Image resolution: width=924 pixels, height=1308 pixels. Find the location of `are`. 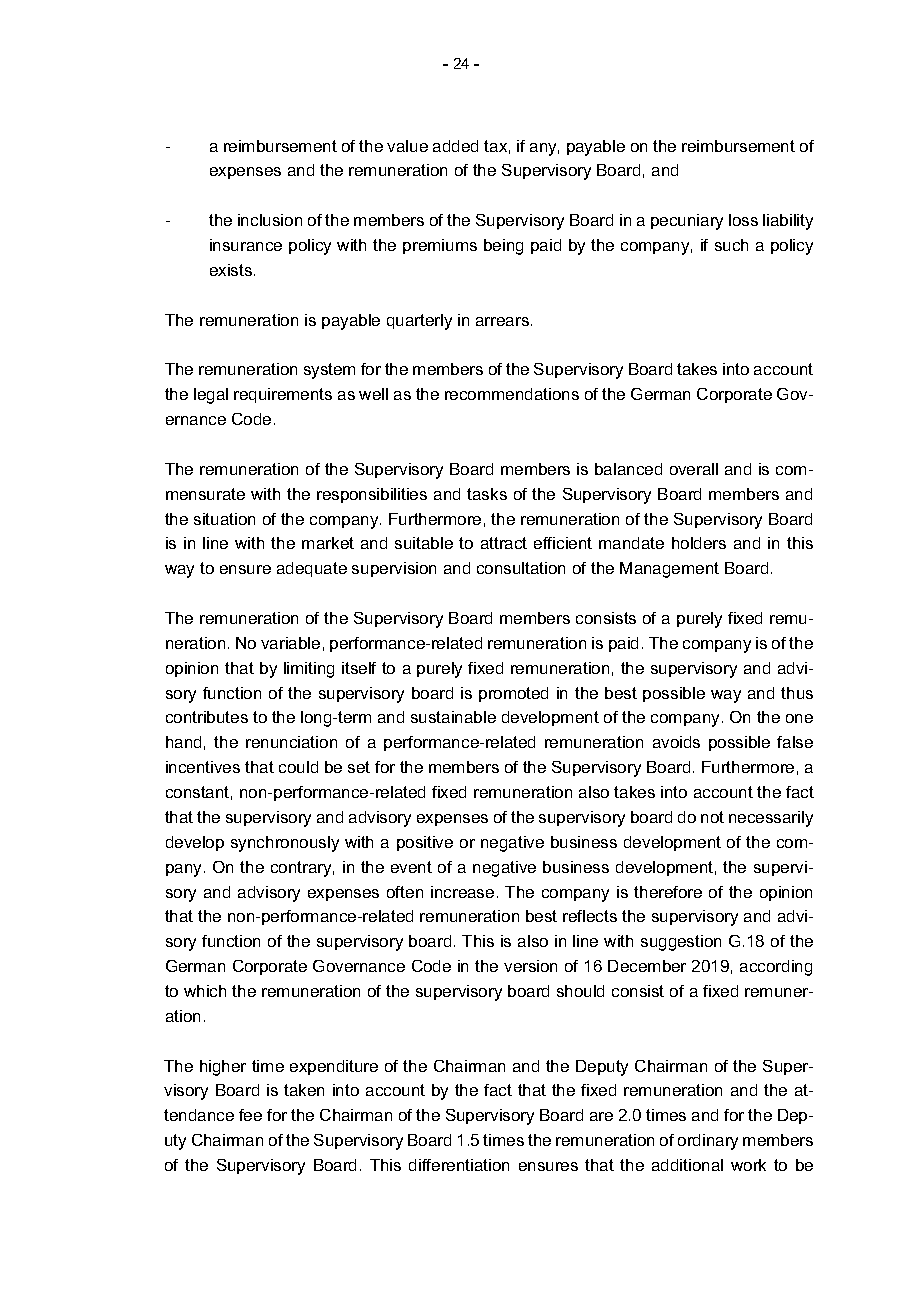

are is located at coordinates (601, 1116).
